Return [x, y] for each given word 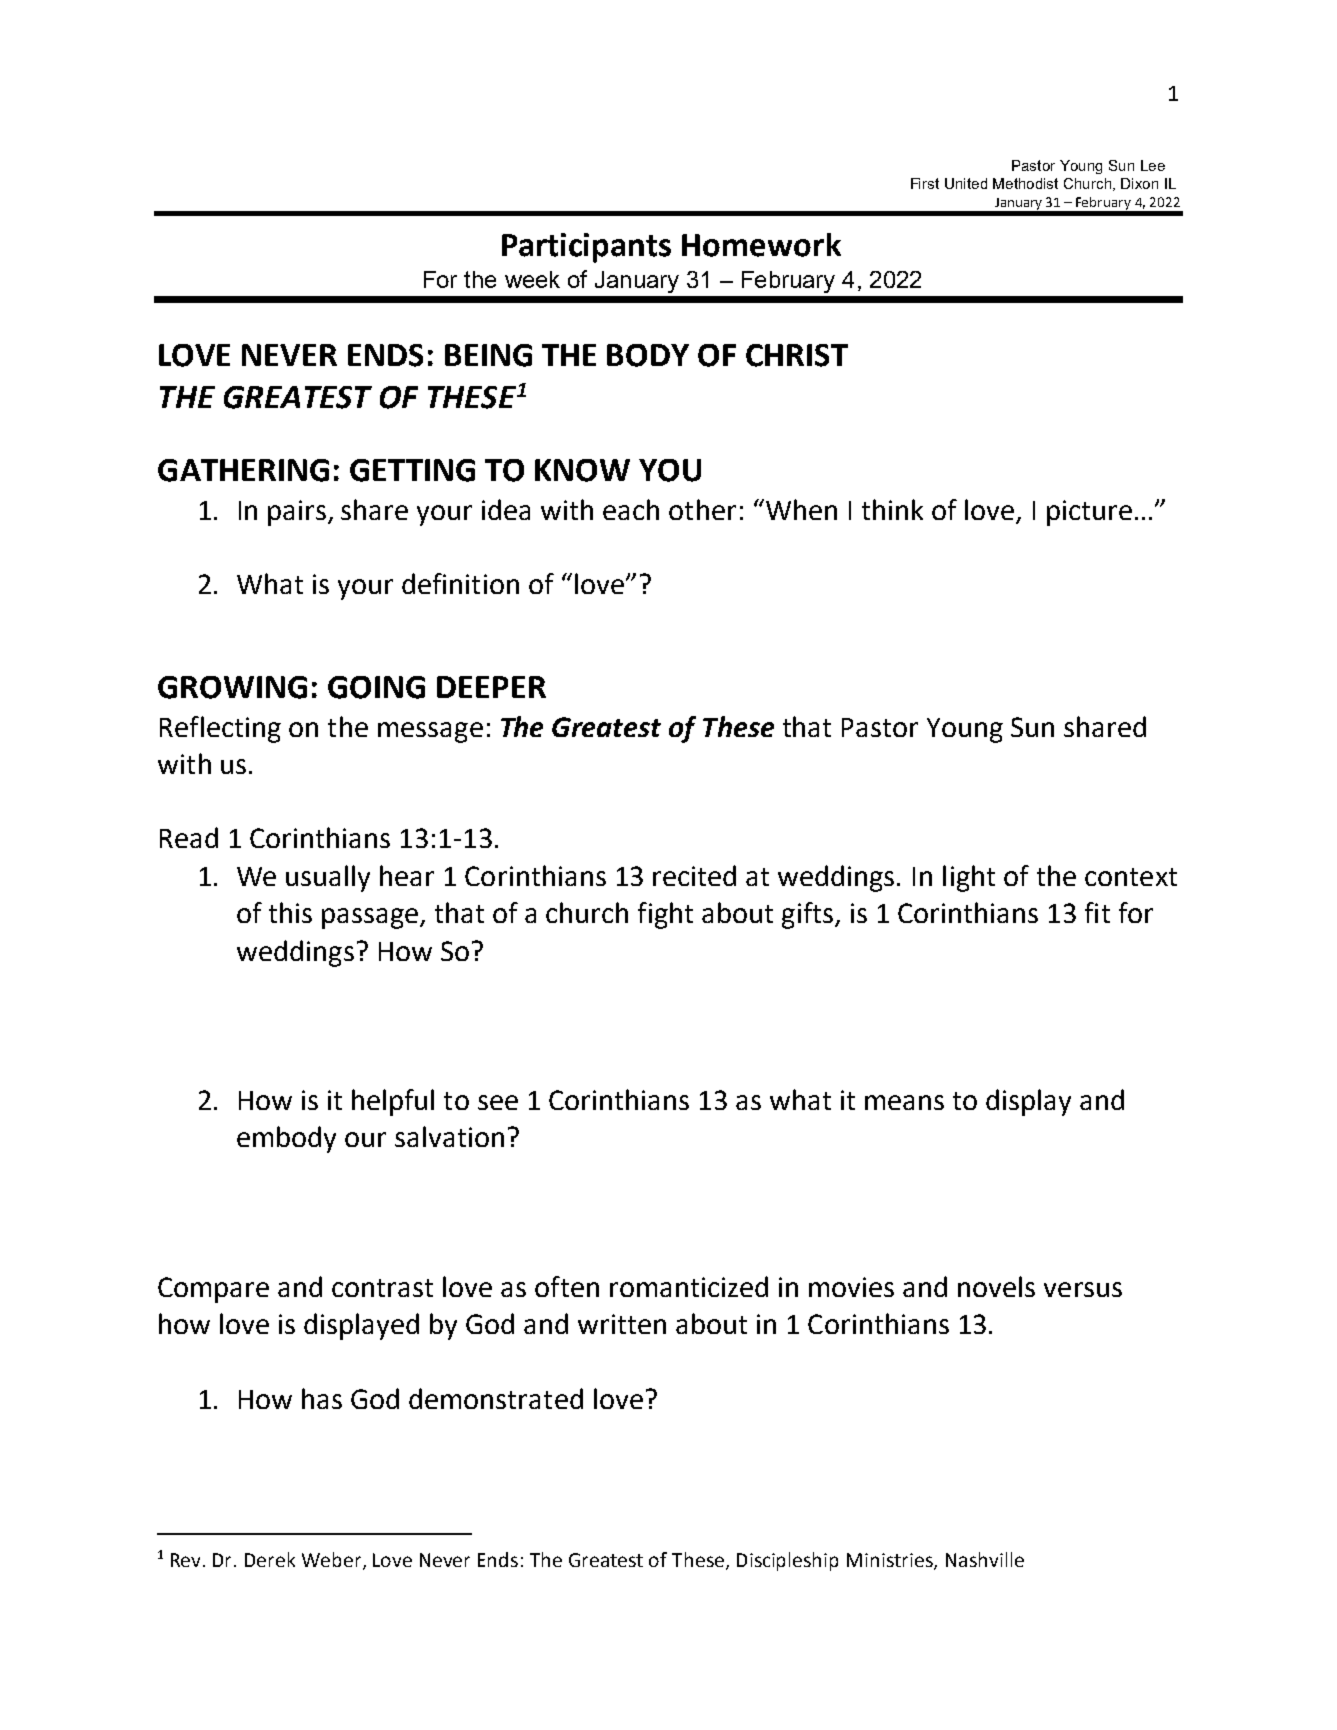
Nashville [985, 1559]
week [532, 279]
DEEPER [491, 687]
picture [1089, 513]
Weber [333, 1560]
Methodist [1025, 183]
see [498, 1102]
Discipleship [787, 1561]
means [904, 1102]
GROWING [232, 687]
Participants [586, 248]
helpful [393, 1102]
